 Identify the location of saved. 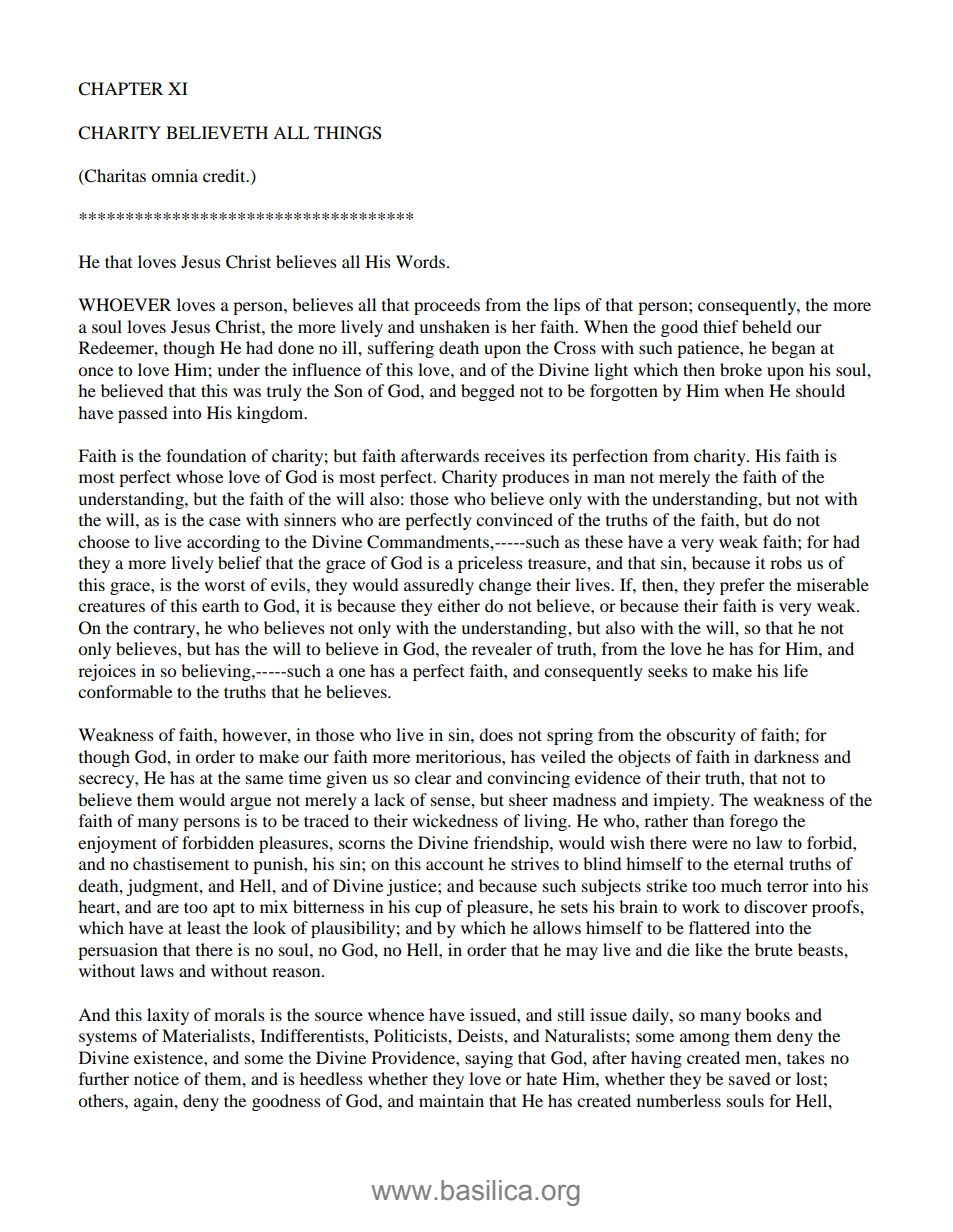
(749, 1078).
